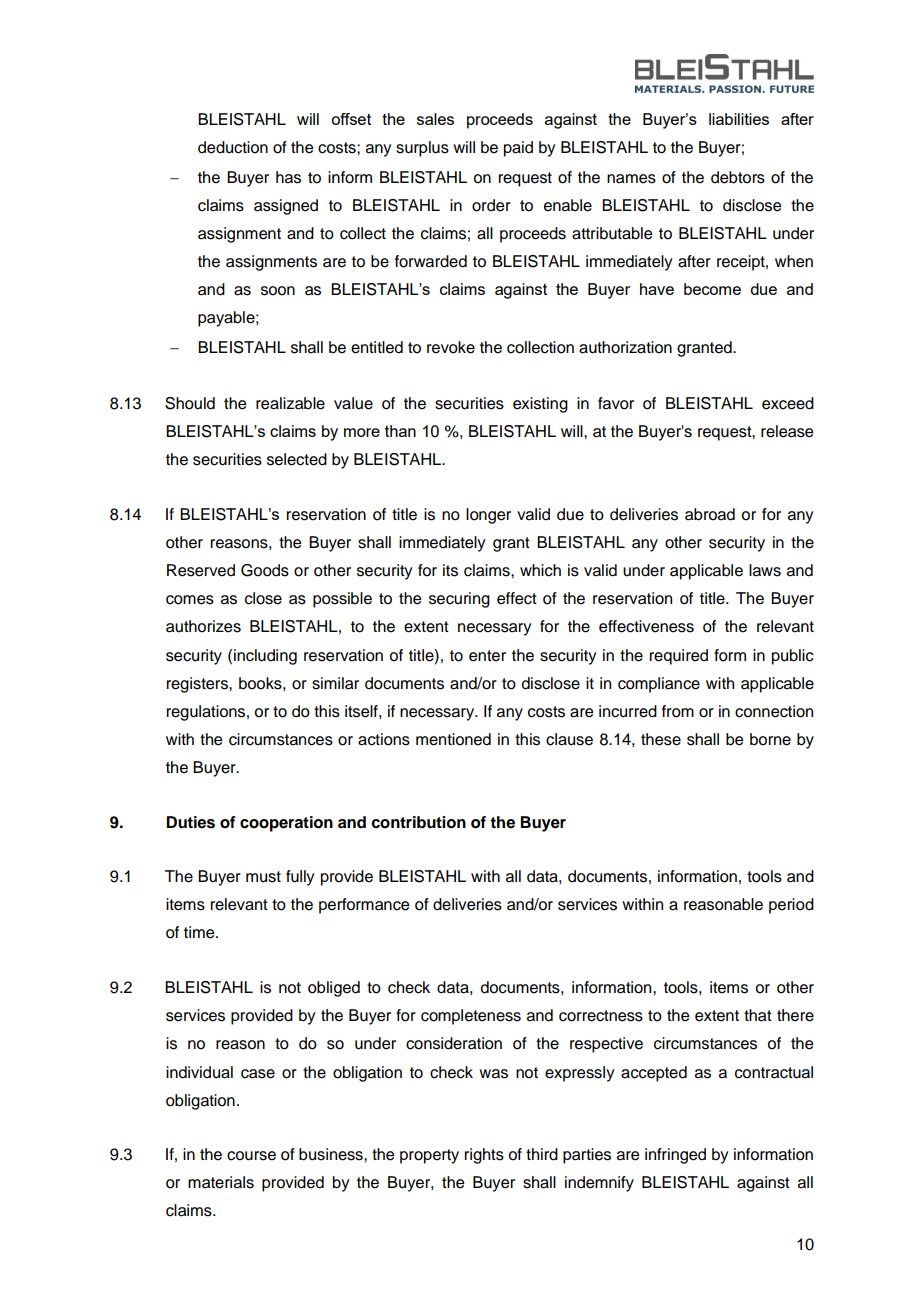 This screenshot has width=924, height=1308. I want to click on infringed, so click(675, 1156).
